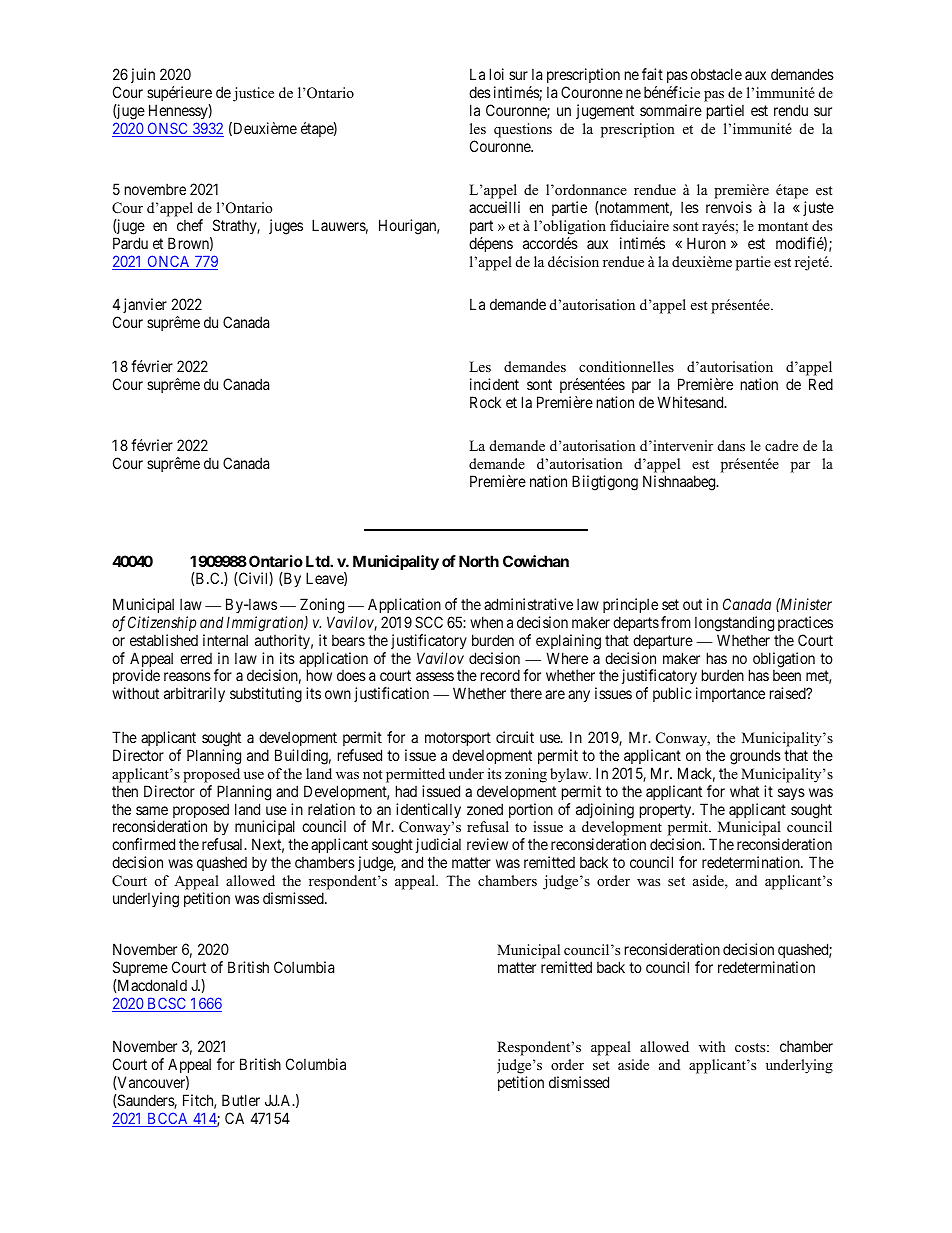 Image resolution: width=952 pixels, height=1233 pixels. What do you see at coordinates (241, 1100) in the screenshot?
I see `Butler` at bounding box center [241, 1100].
